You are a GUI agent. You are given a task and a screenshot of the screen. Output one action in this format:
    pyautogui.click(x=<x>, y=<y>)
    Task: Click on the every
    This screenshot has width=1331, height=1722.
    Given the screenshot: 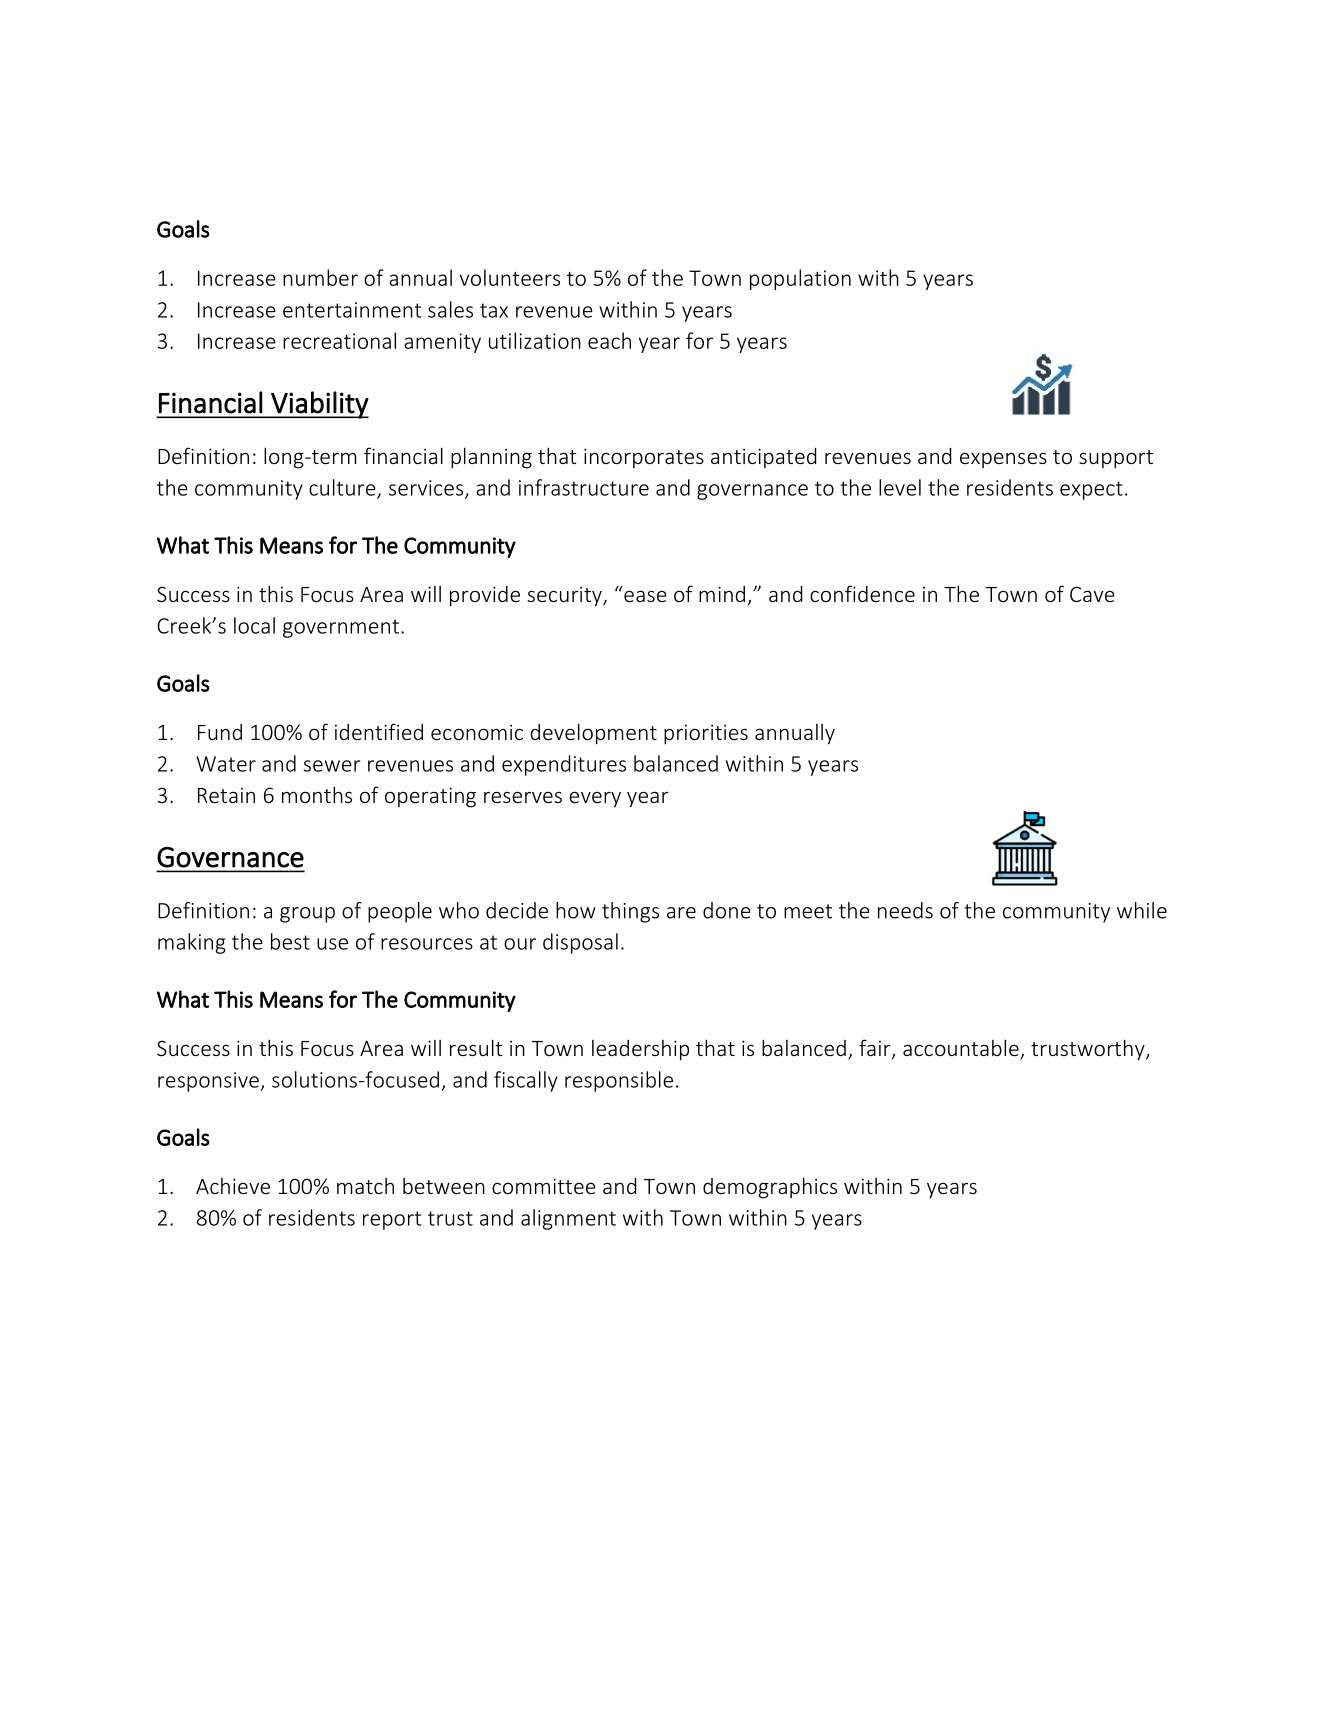 What is the action you would take?
    pyautogui.click(x=595, y=799)
